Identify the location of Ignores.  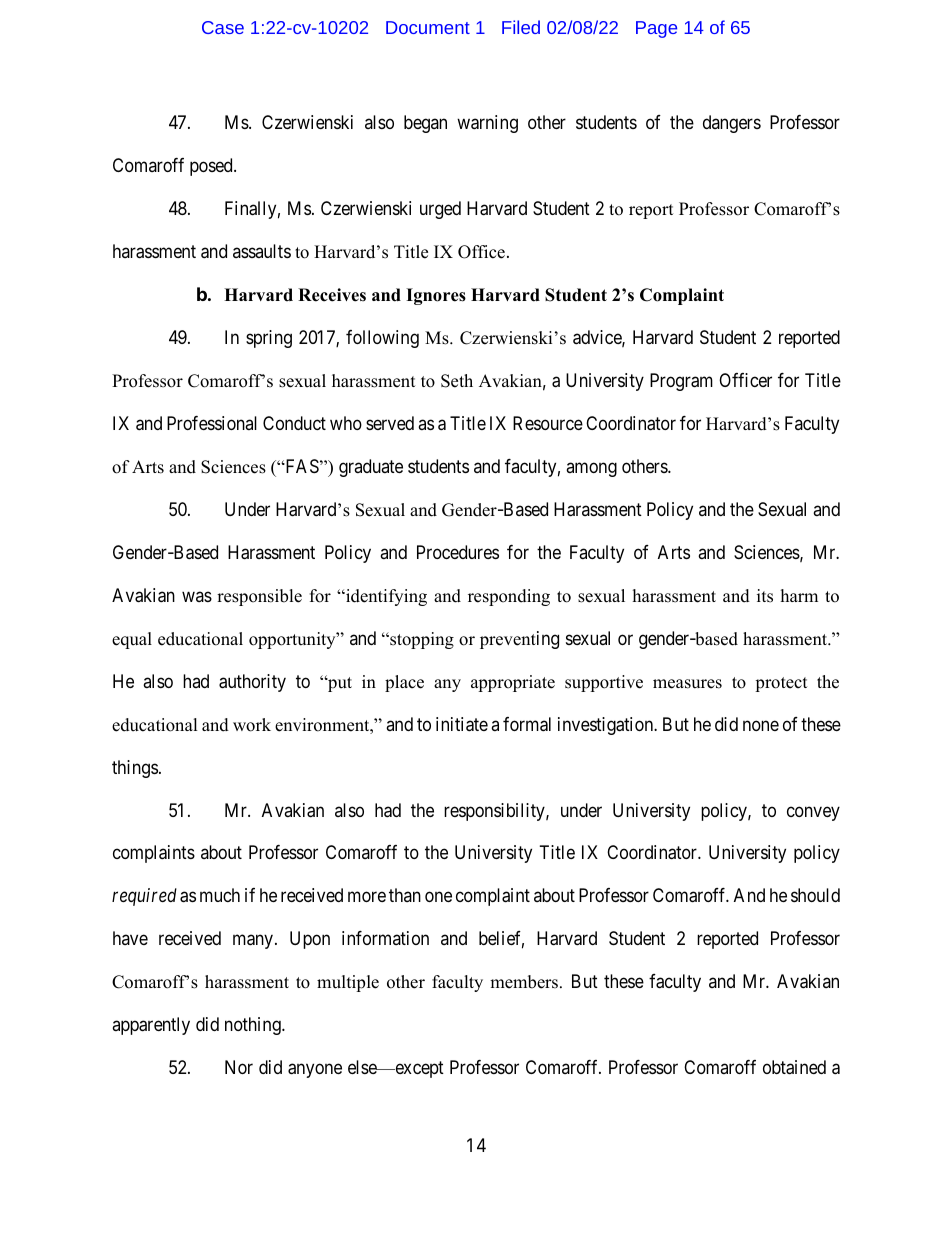
(436, 296).
